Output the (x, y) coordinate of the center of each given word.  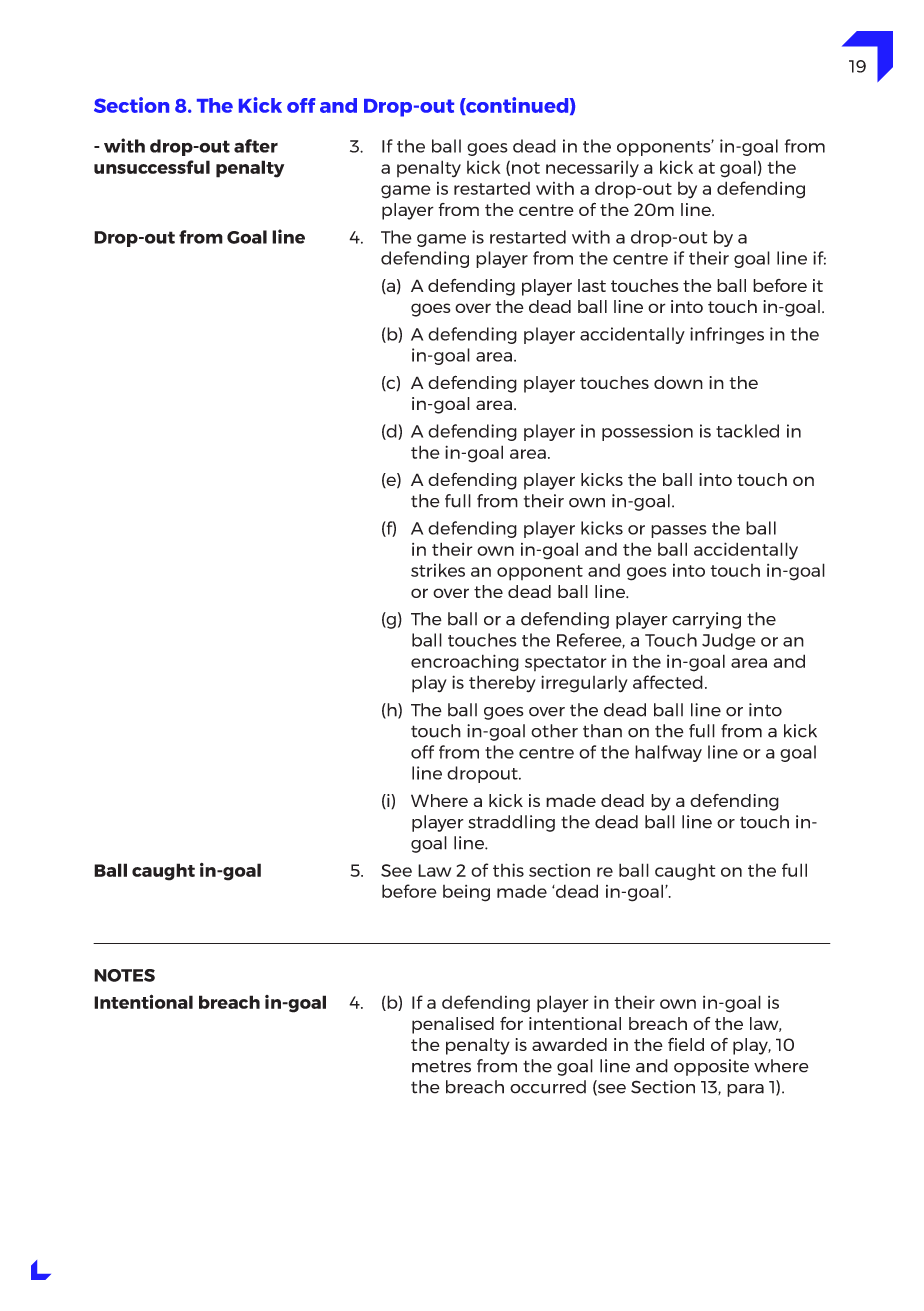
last (592, 285)
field (686, 1044)
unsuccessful (152, 167)
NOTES (124, 975)
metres (441, 1066)
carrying (706, 620)
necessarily (592, 169)
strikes (438, 570)
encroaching (465, 663)
